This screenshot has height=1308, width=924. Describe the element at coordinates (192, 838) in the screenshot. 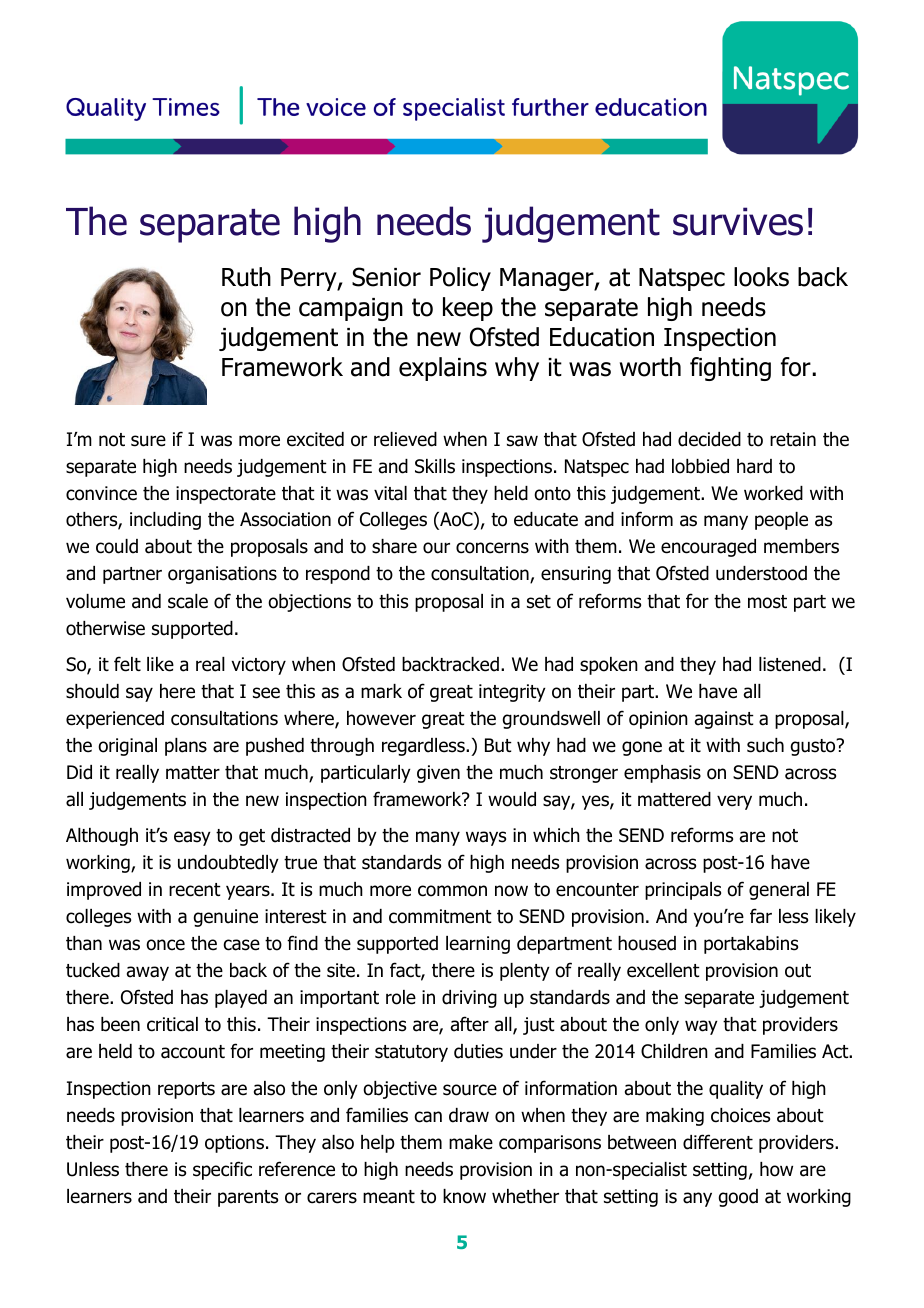

I see `easy` at that location.
